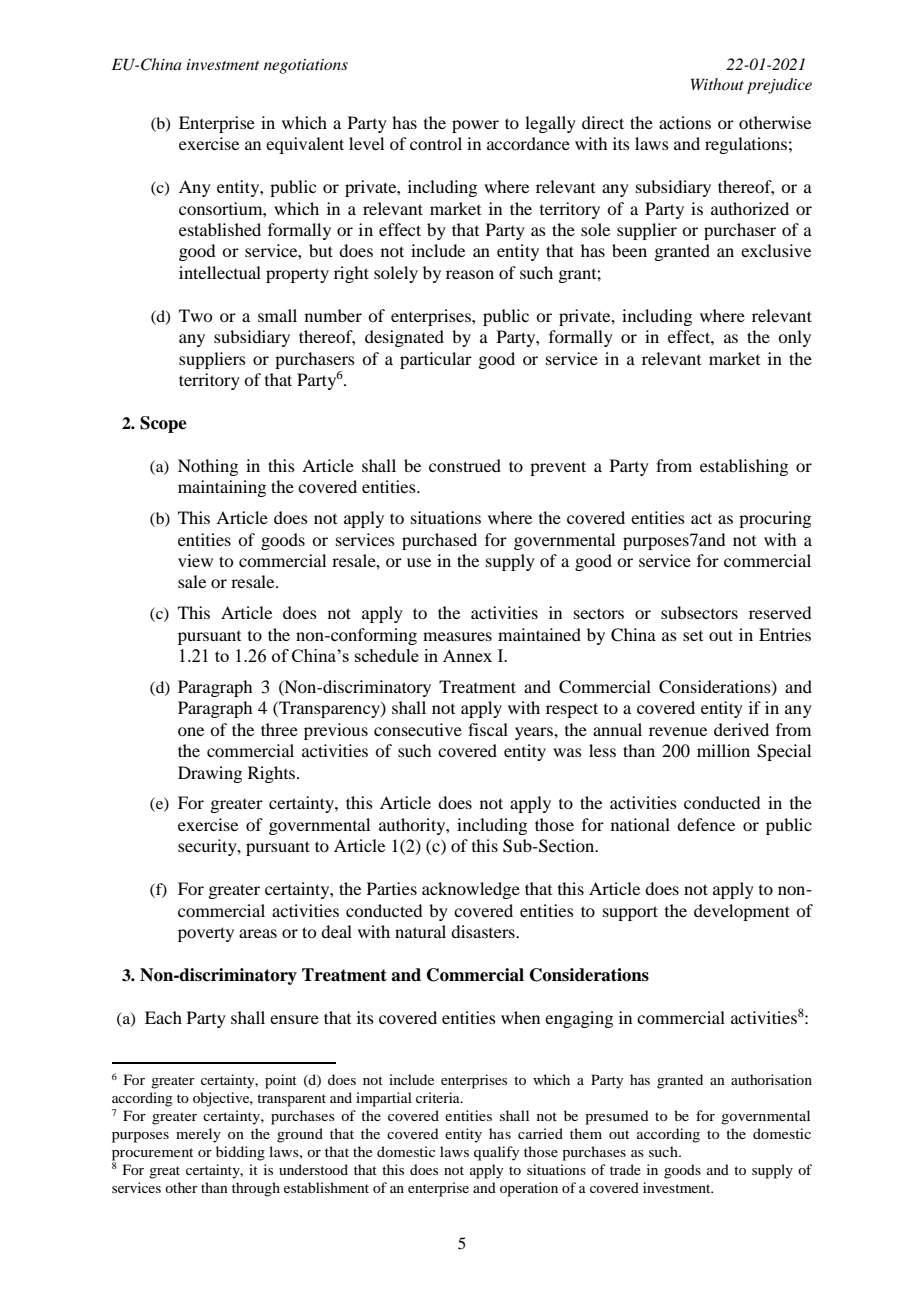 This screenshot has width=924, height=1308. I want to click on Two, so click(195, 315).
